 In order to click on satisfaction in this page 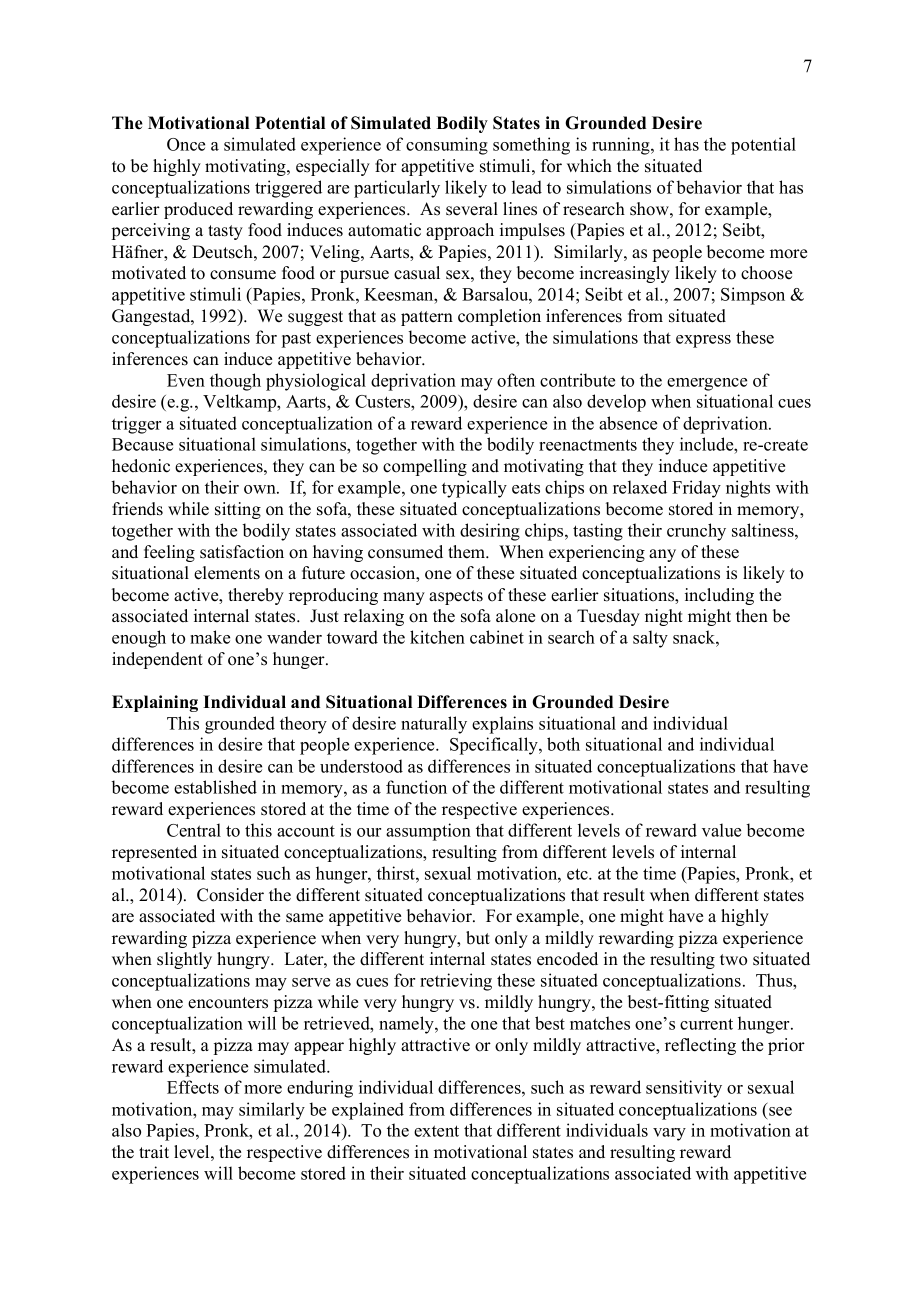, I will do `click(242, 552)`.
